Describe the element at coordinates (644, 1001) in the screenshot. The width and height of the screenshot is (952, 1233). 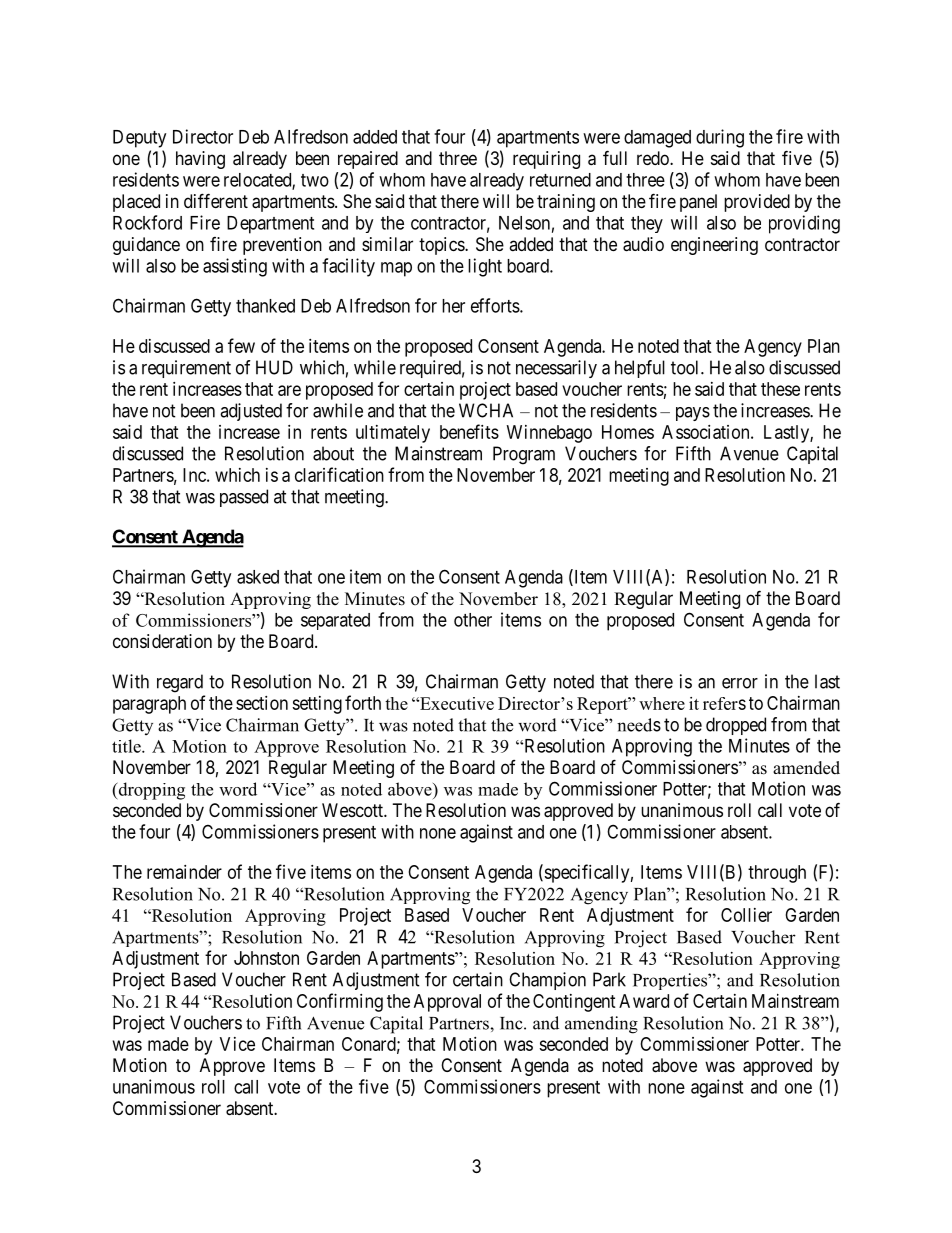
I see `Award` at that location.
